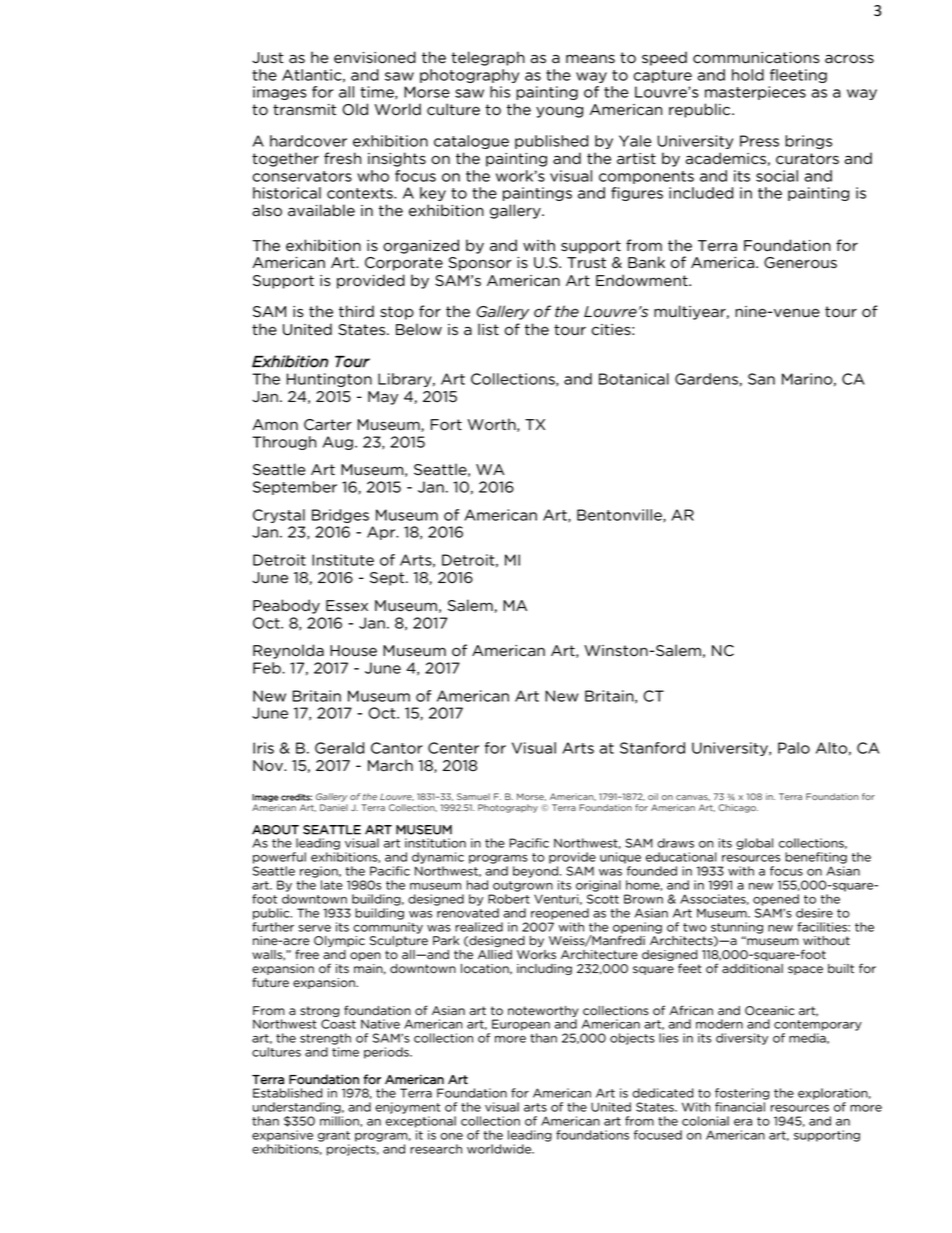 Image resolution: width=952 pixels, height=1233 pixels. Describe the element at coordinates (535, 872) in the screenshot. I see `beyond` at that location.
